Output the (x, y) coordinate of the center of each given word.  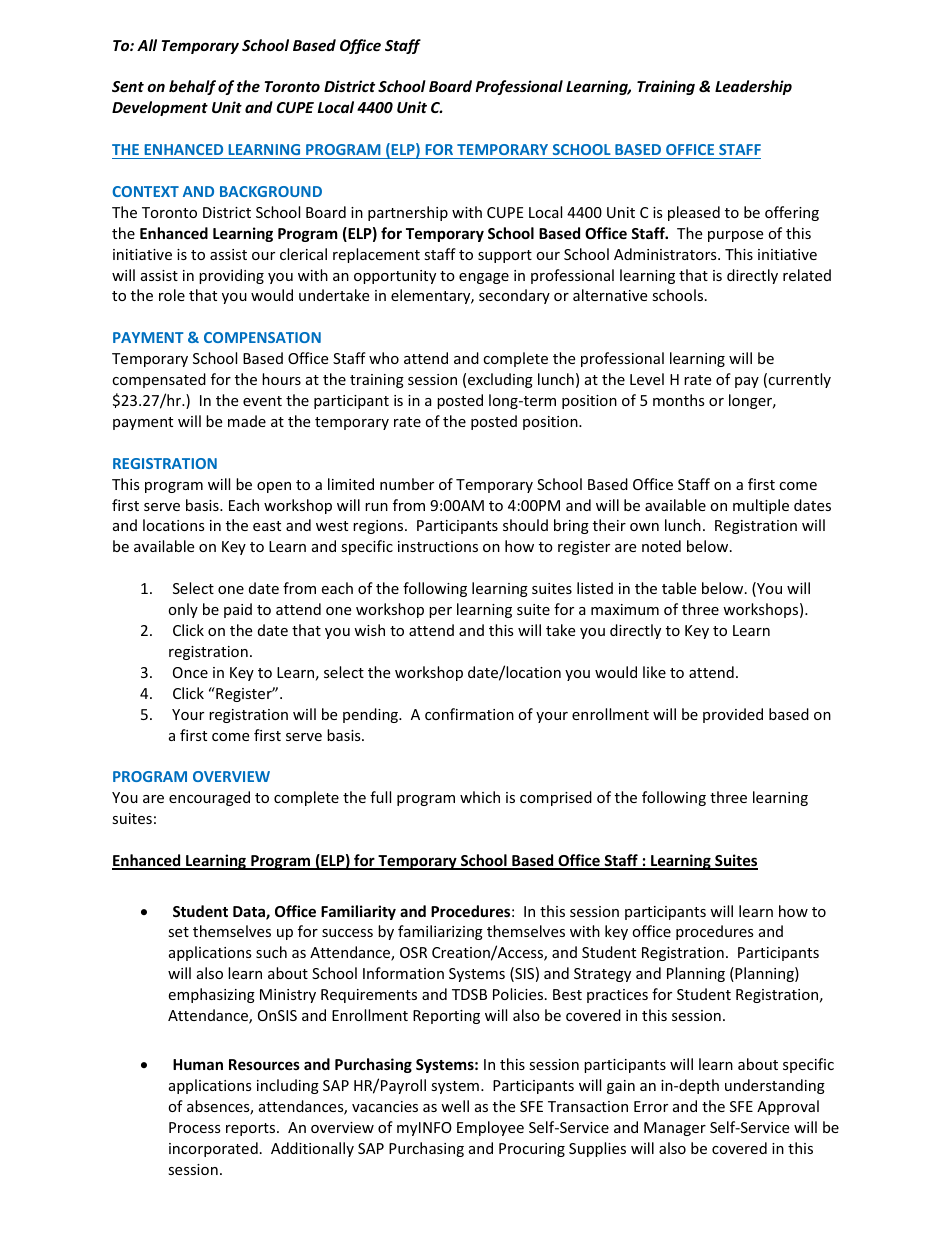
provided (733, 715)
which (480, 797)
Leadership (753, 87)
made (247, 421)
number (407, 484)
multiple (761, 506)
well (455, 1106)
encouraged (209, 798)
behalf (192, 87)
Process (195, 1127)
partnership (408, 213)
